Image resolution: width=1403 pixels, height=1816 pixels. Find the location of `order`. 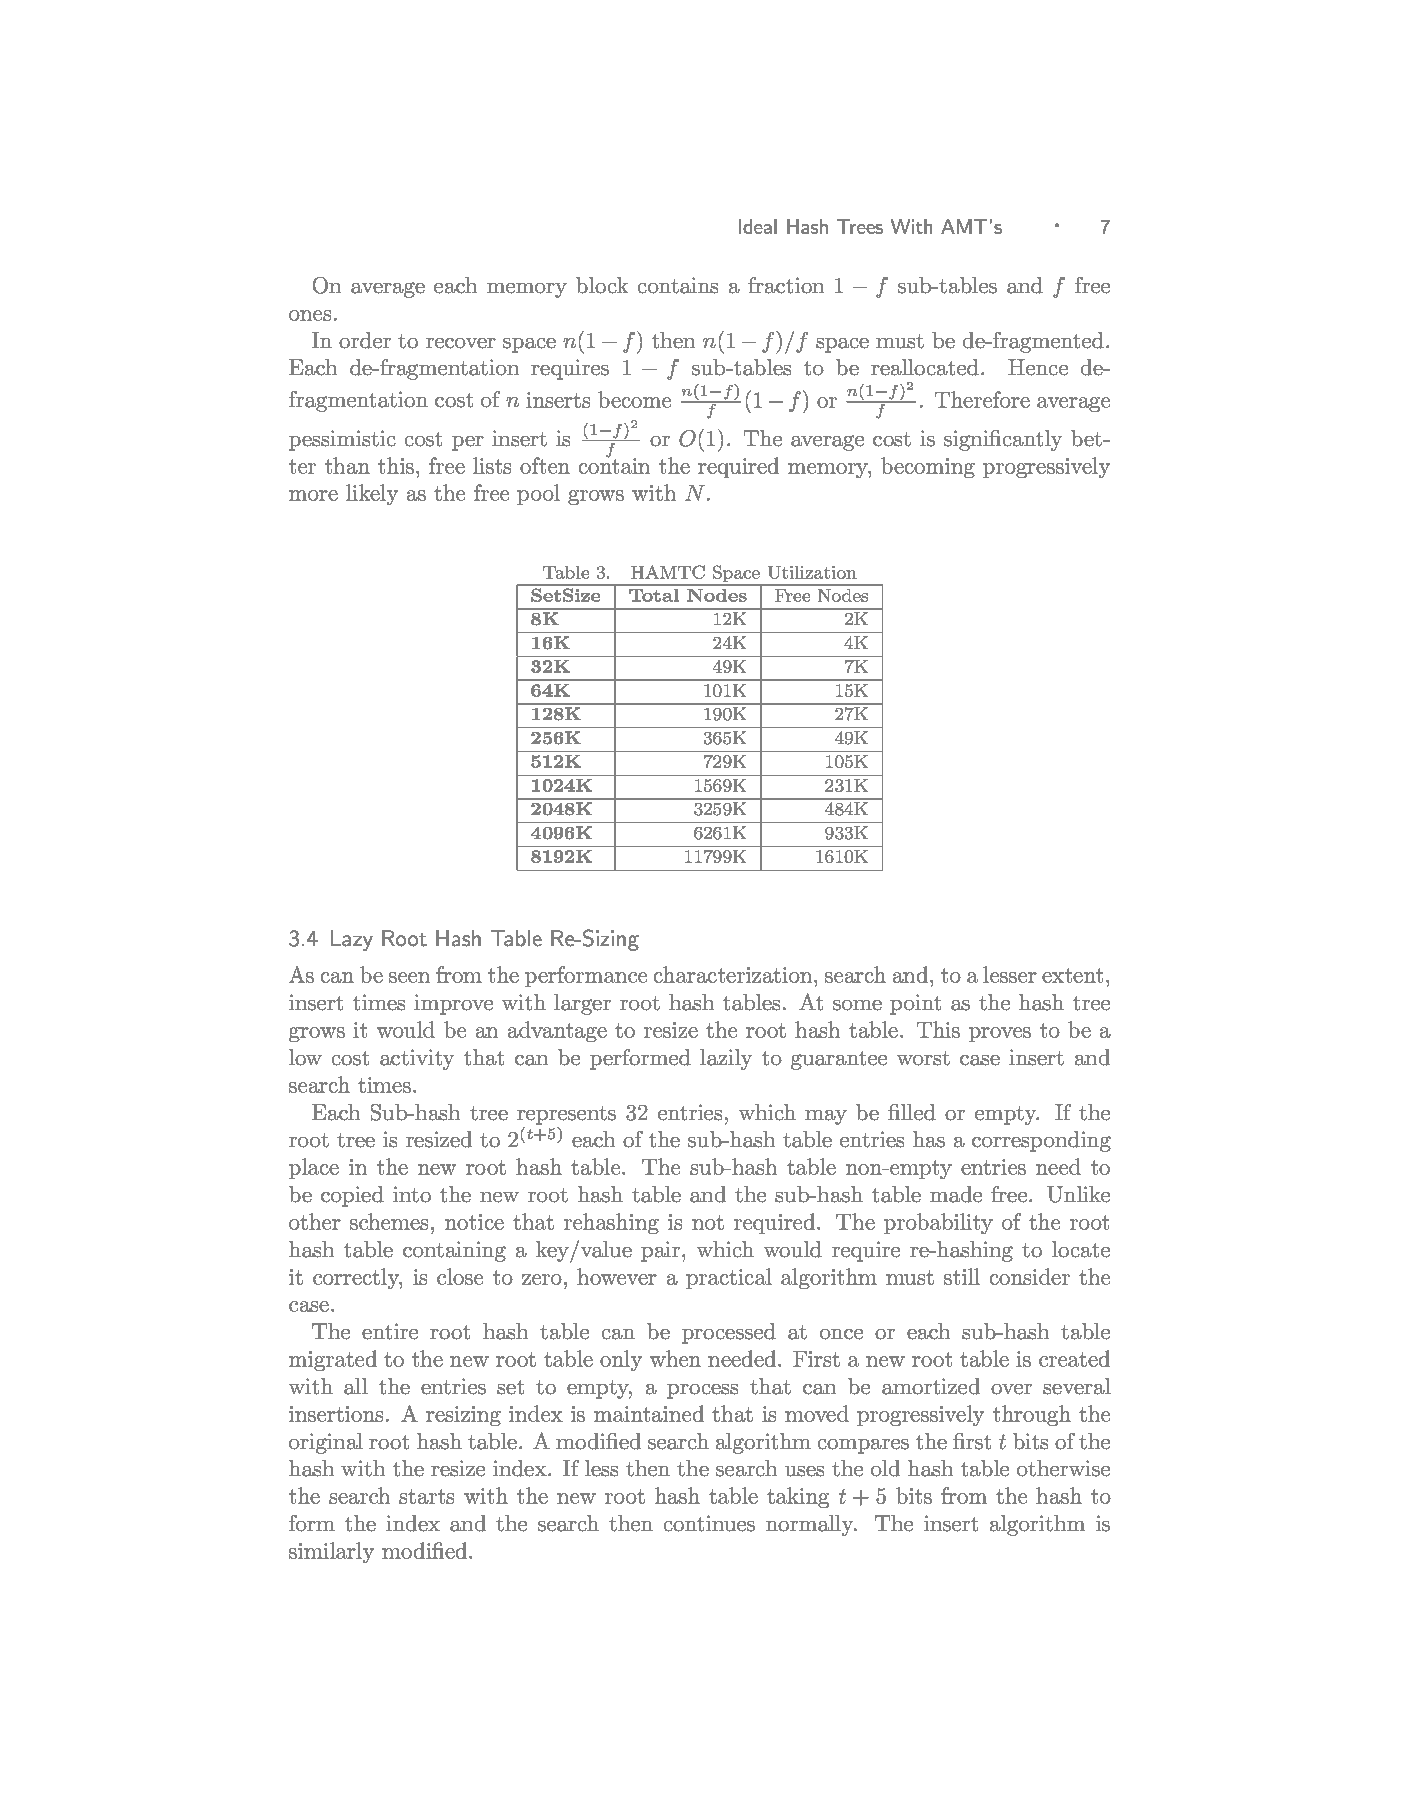

order is located at coordinates (365, 340).
